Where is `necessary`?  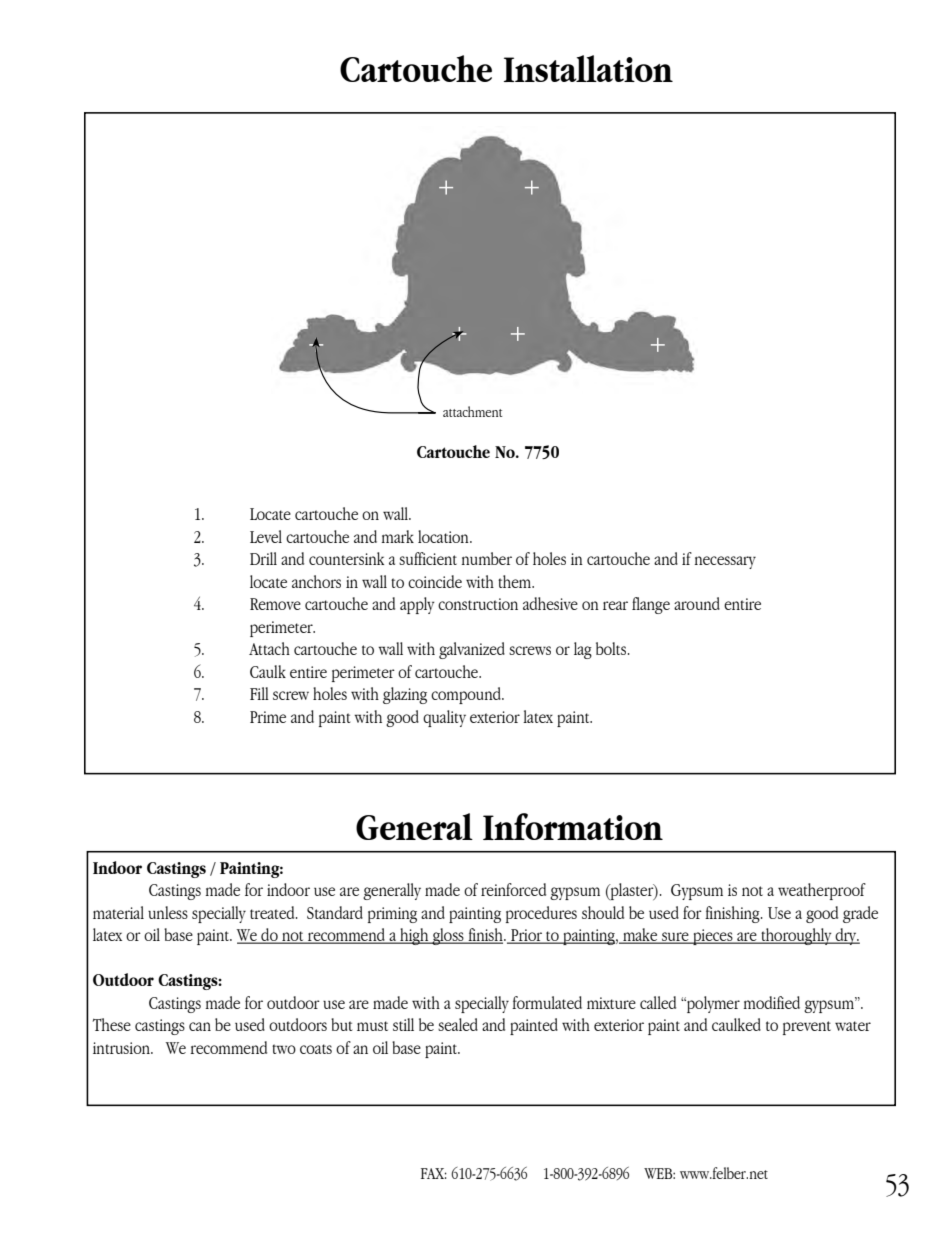 necessary is located at coordinates (725, 562).
